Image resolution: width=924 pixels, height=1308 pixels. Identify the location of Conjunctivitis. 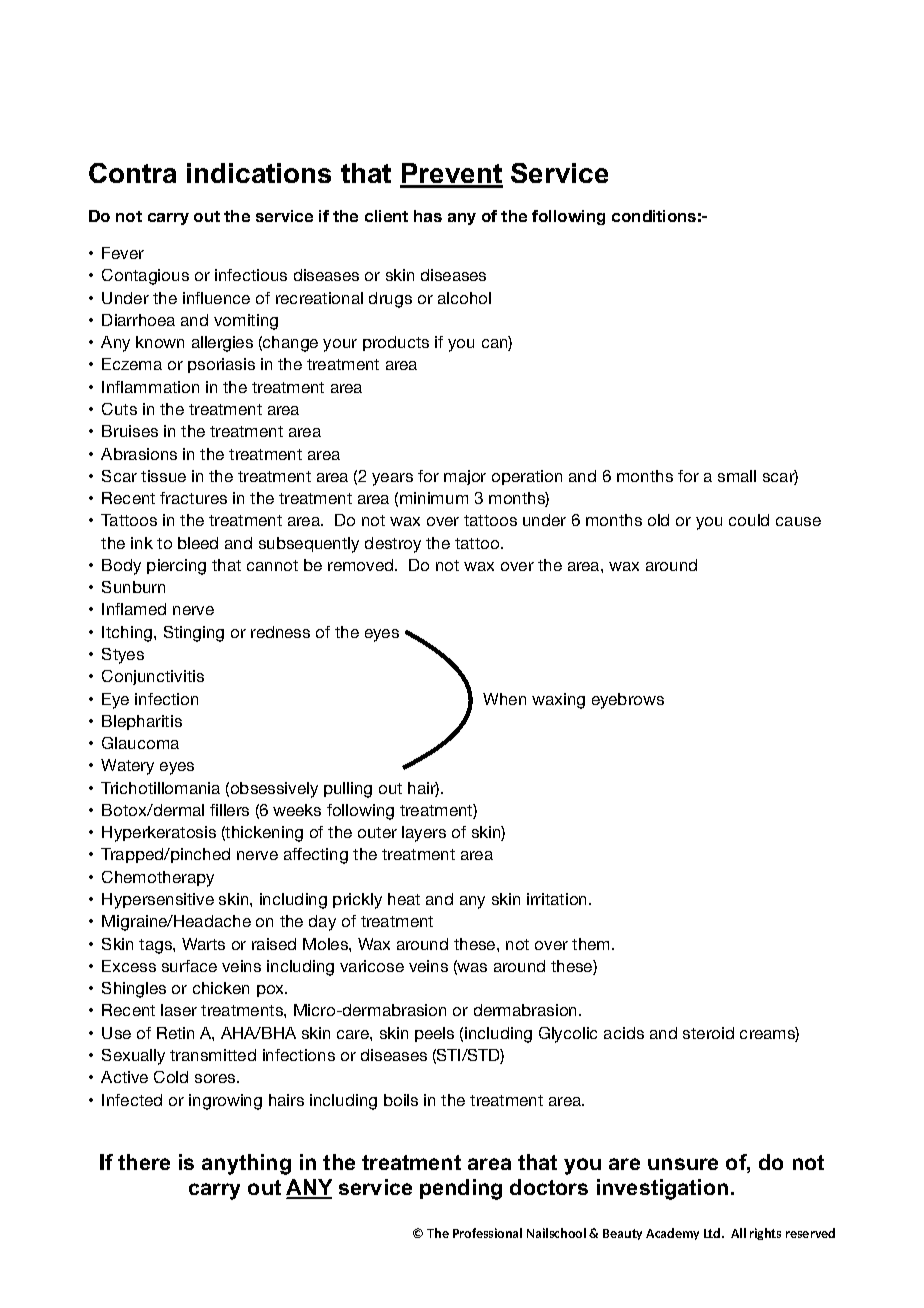
(153, 677).
